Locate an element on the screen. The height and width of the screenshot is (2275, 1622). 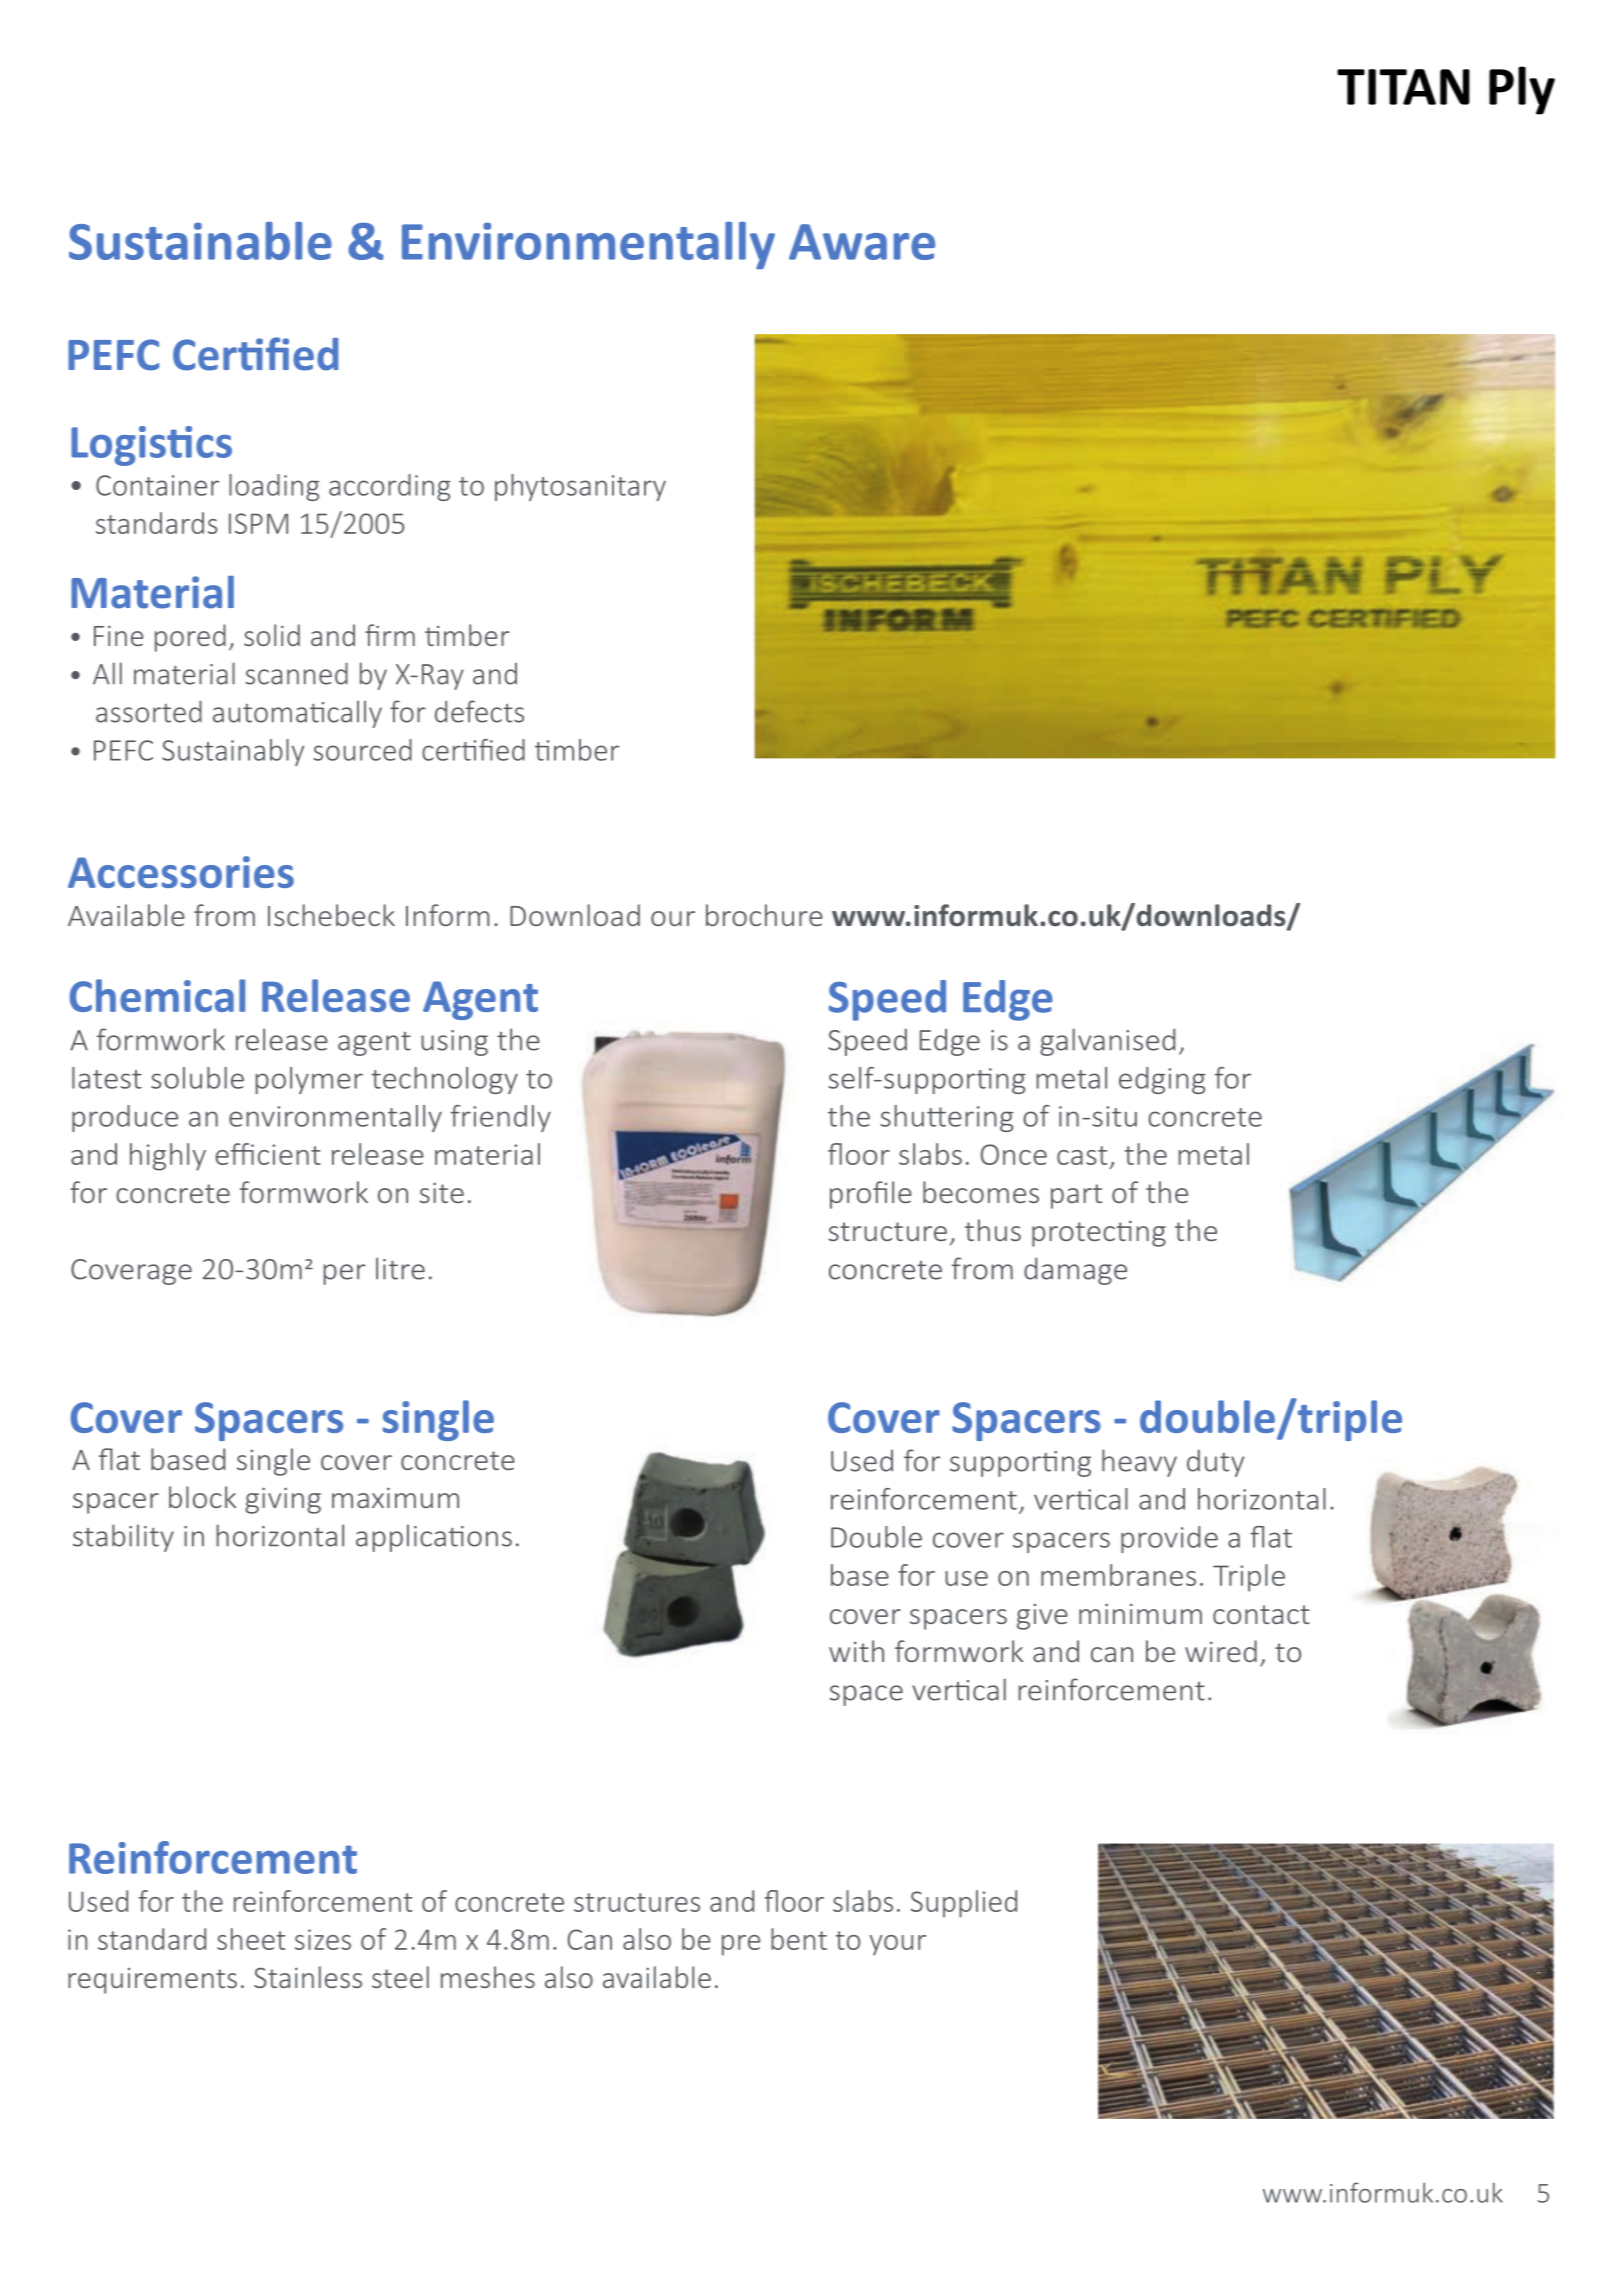
Aware is located at coordinates (862, 242).
